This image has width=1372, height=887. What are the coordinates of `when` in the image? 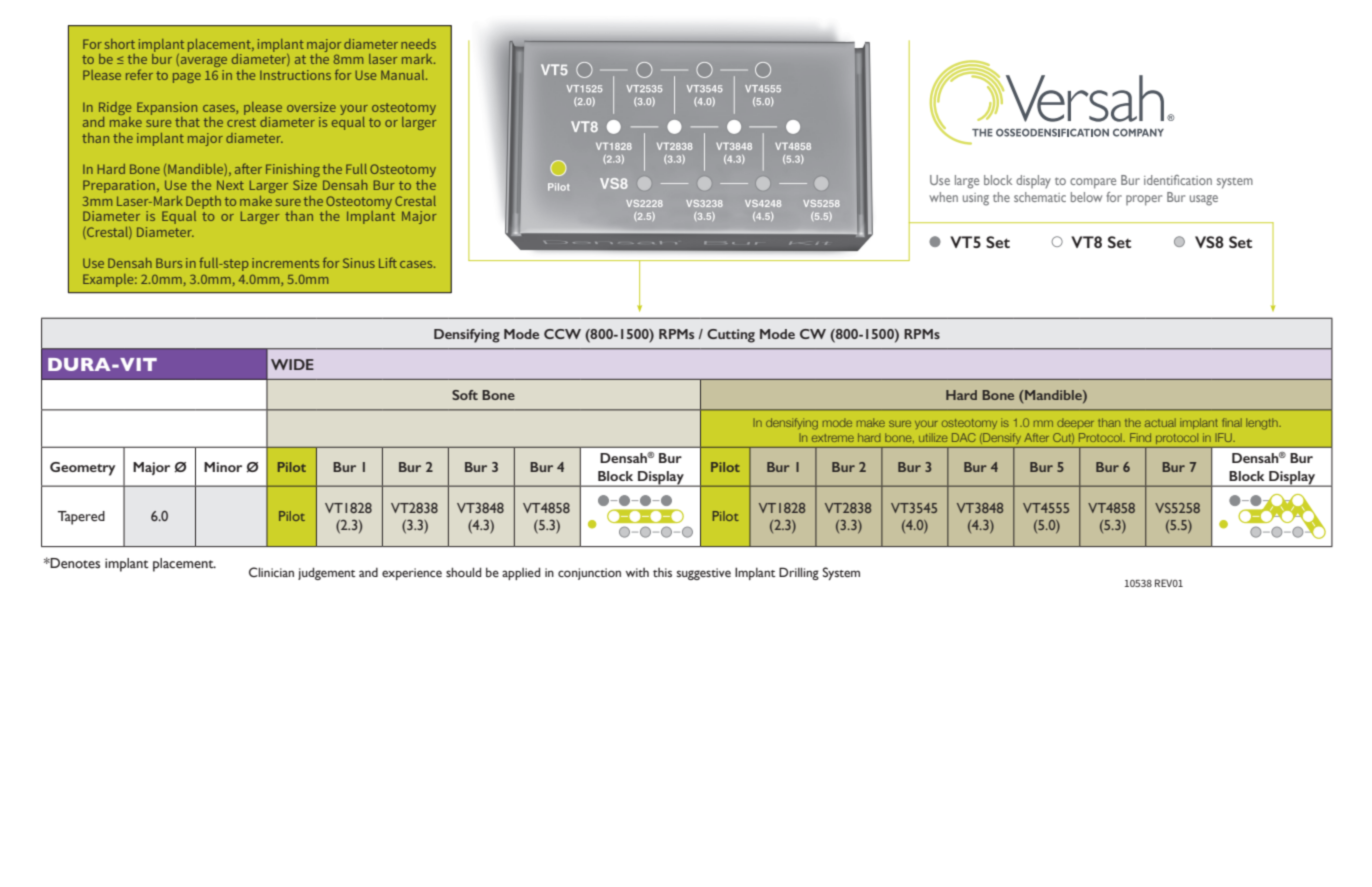 It's located at (943, 197).
